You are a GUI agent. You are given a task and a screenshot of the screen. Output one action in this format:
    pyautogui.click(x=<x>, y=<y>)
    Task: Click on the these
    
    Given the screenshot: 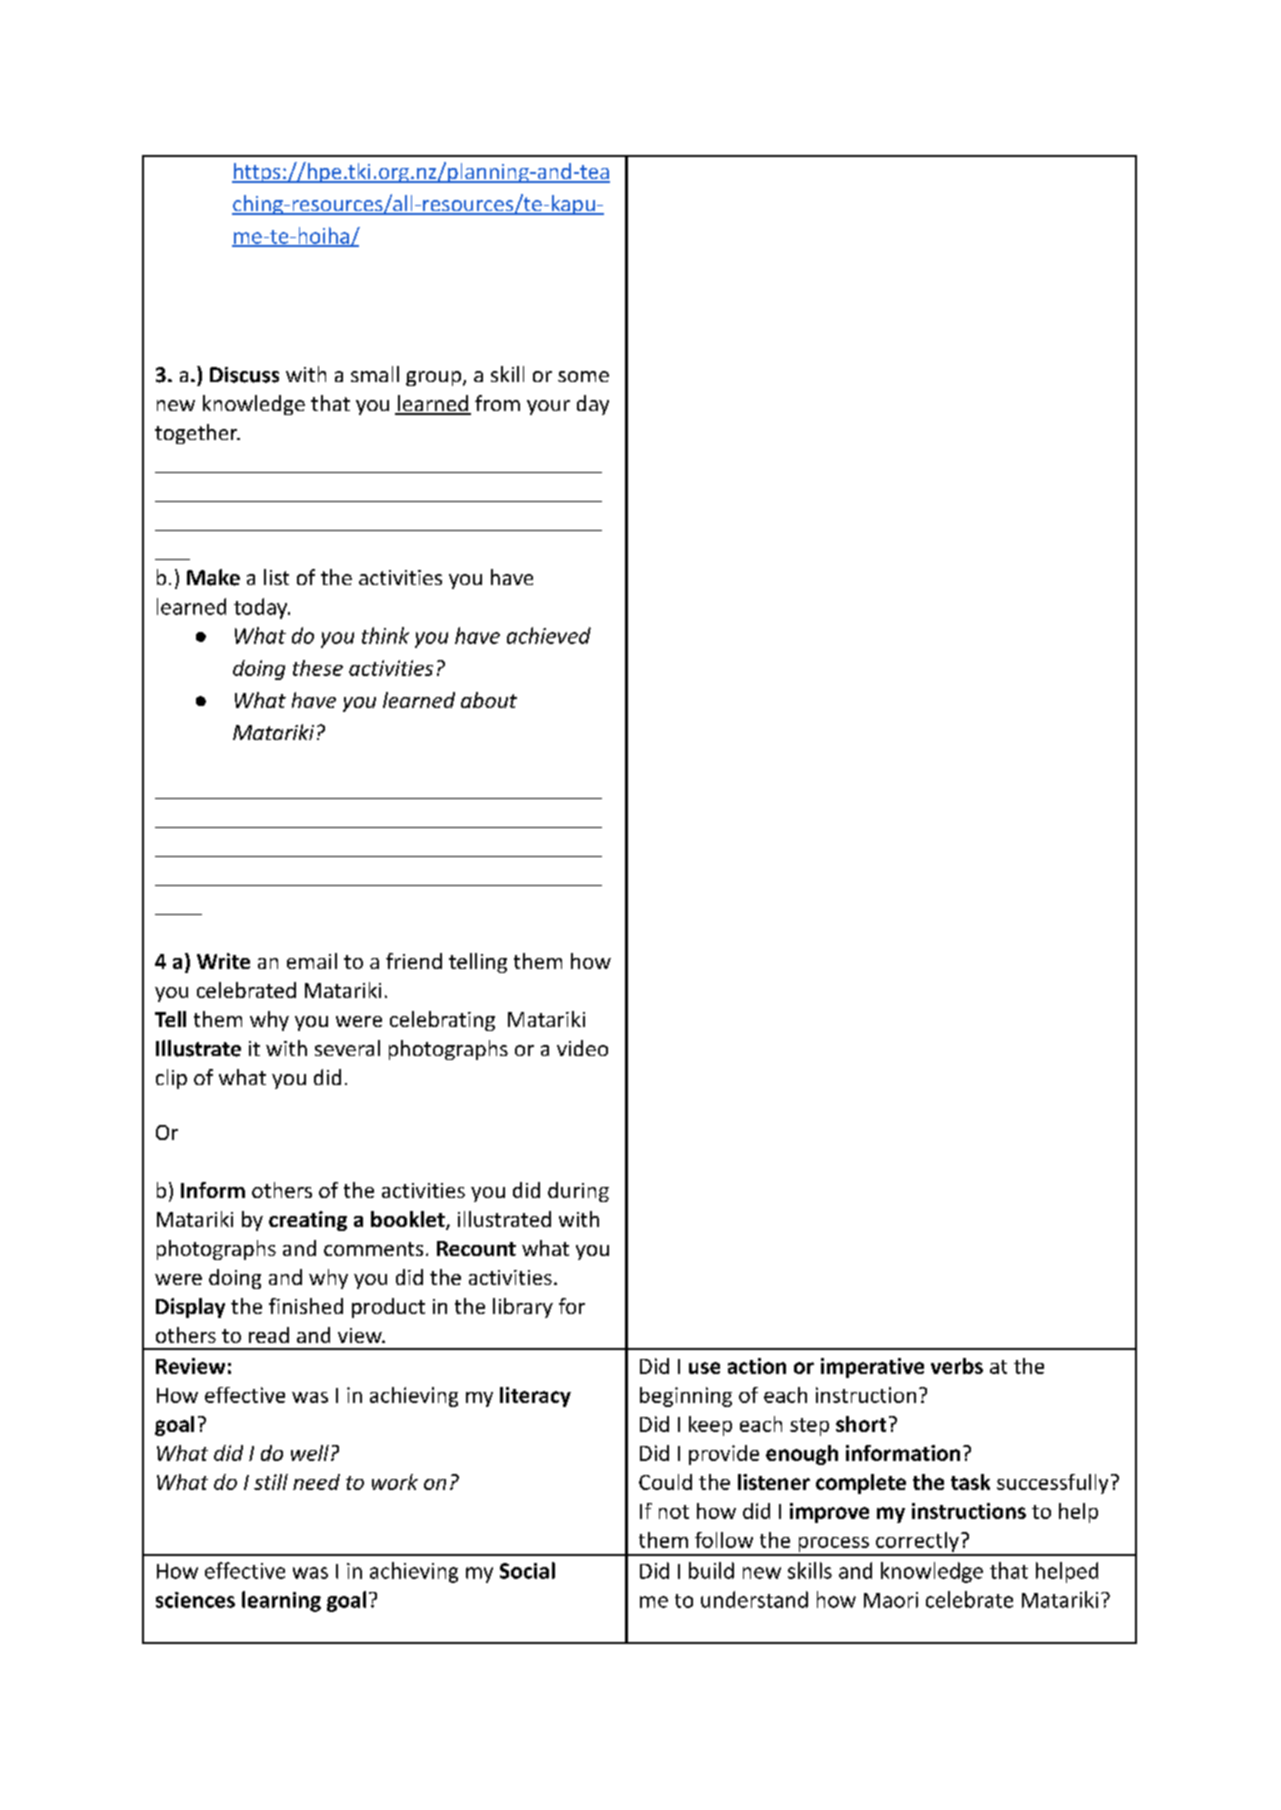 What is the action you would take?
    pyautogui.click(x=318, y=668)
